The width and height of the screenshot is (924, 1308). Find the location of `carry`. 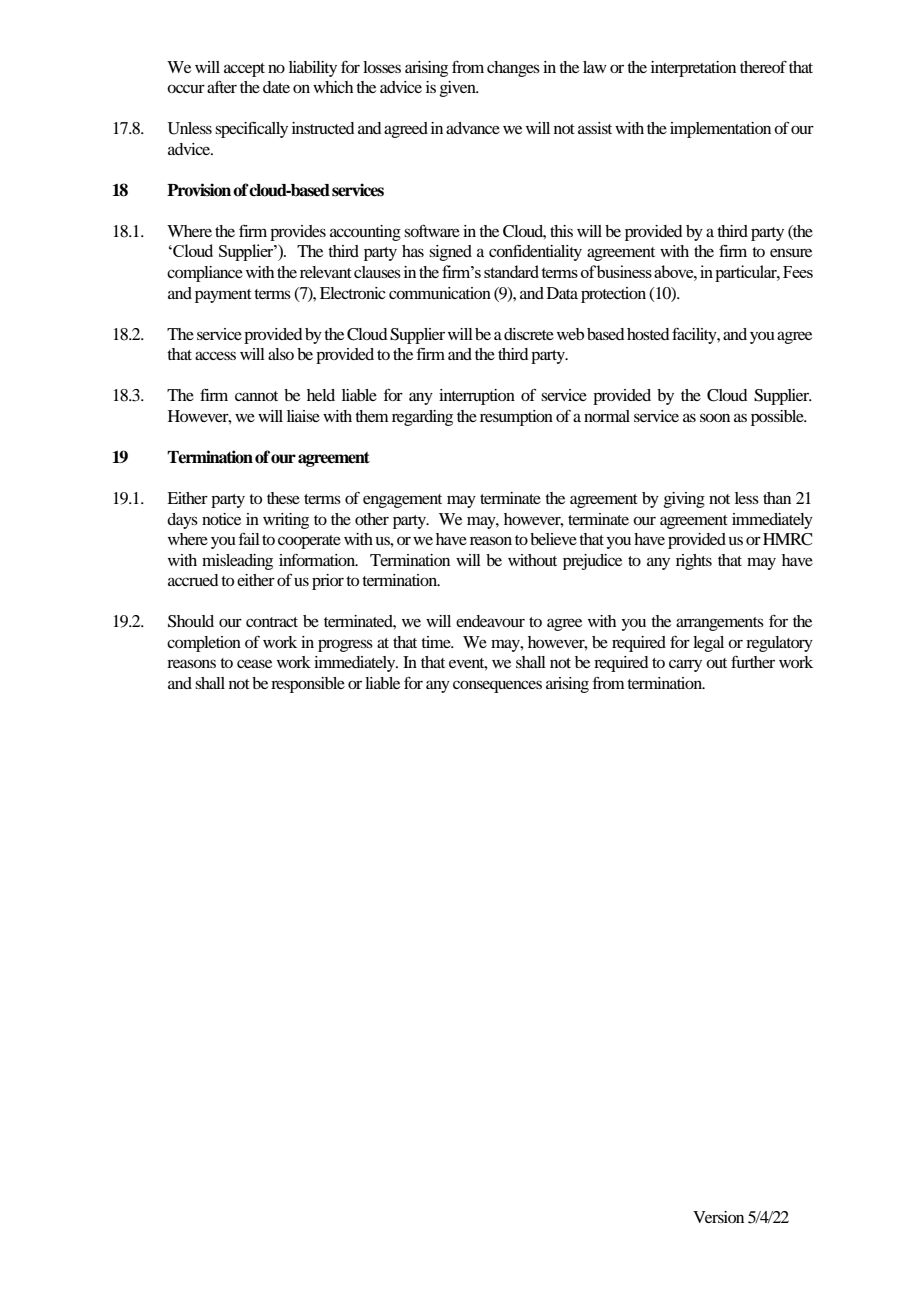

carry is located at coordinates (685, 665).
